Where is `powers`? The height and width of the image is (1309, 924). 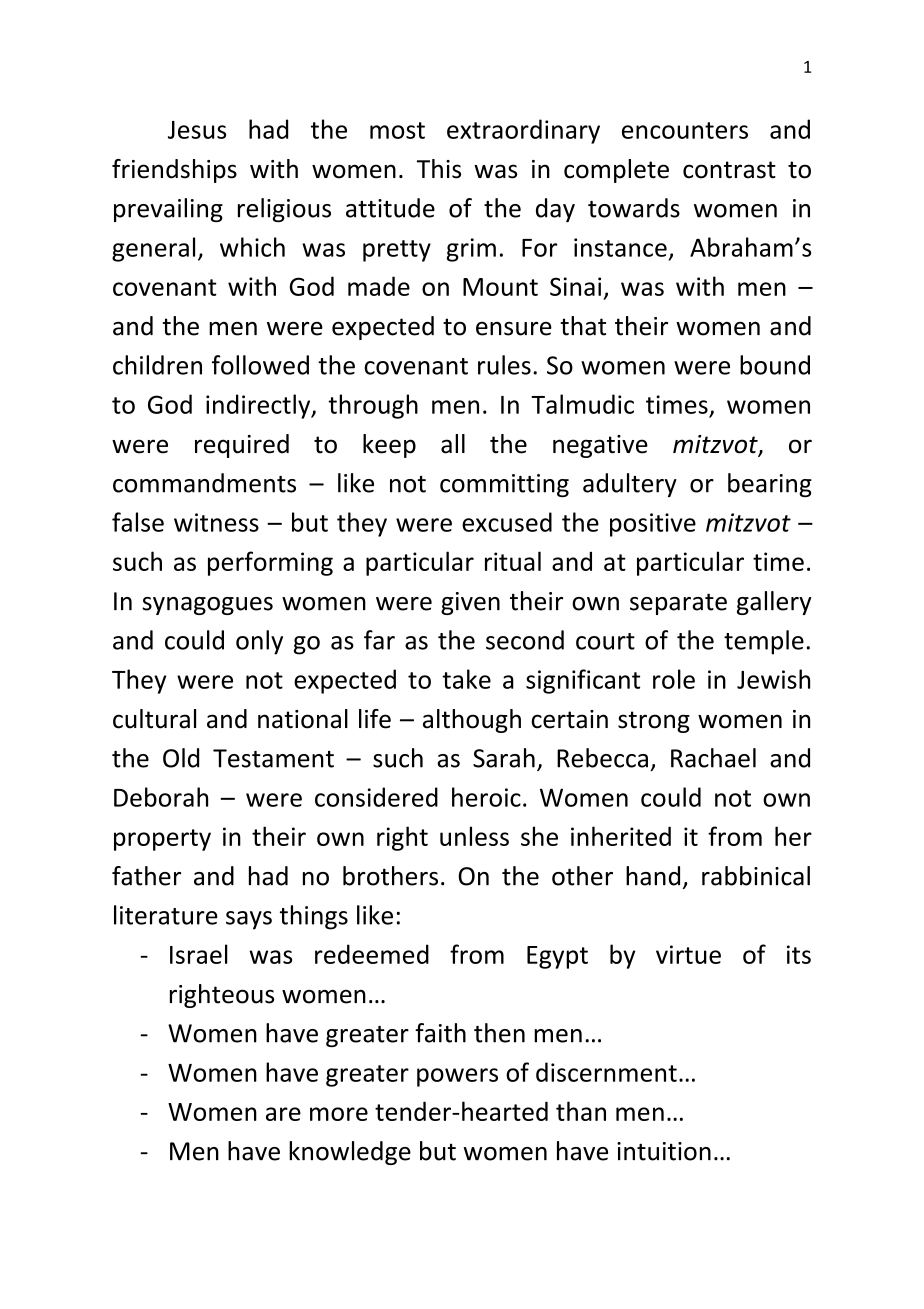
powers is located at coordinates (457, 1077).
